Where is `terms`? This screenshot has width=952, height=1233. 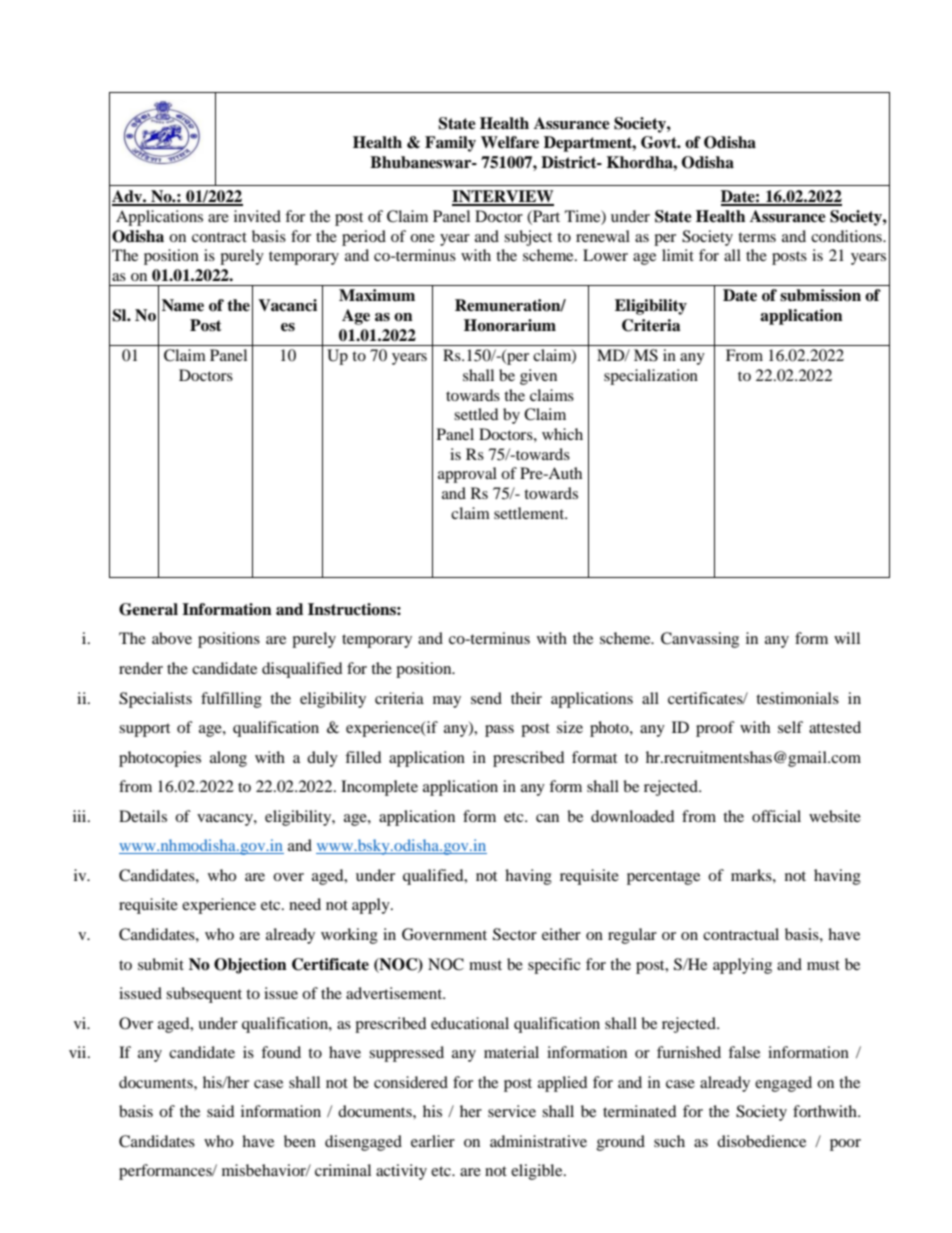 terms is located at coordinates (757, 237).
